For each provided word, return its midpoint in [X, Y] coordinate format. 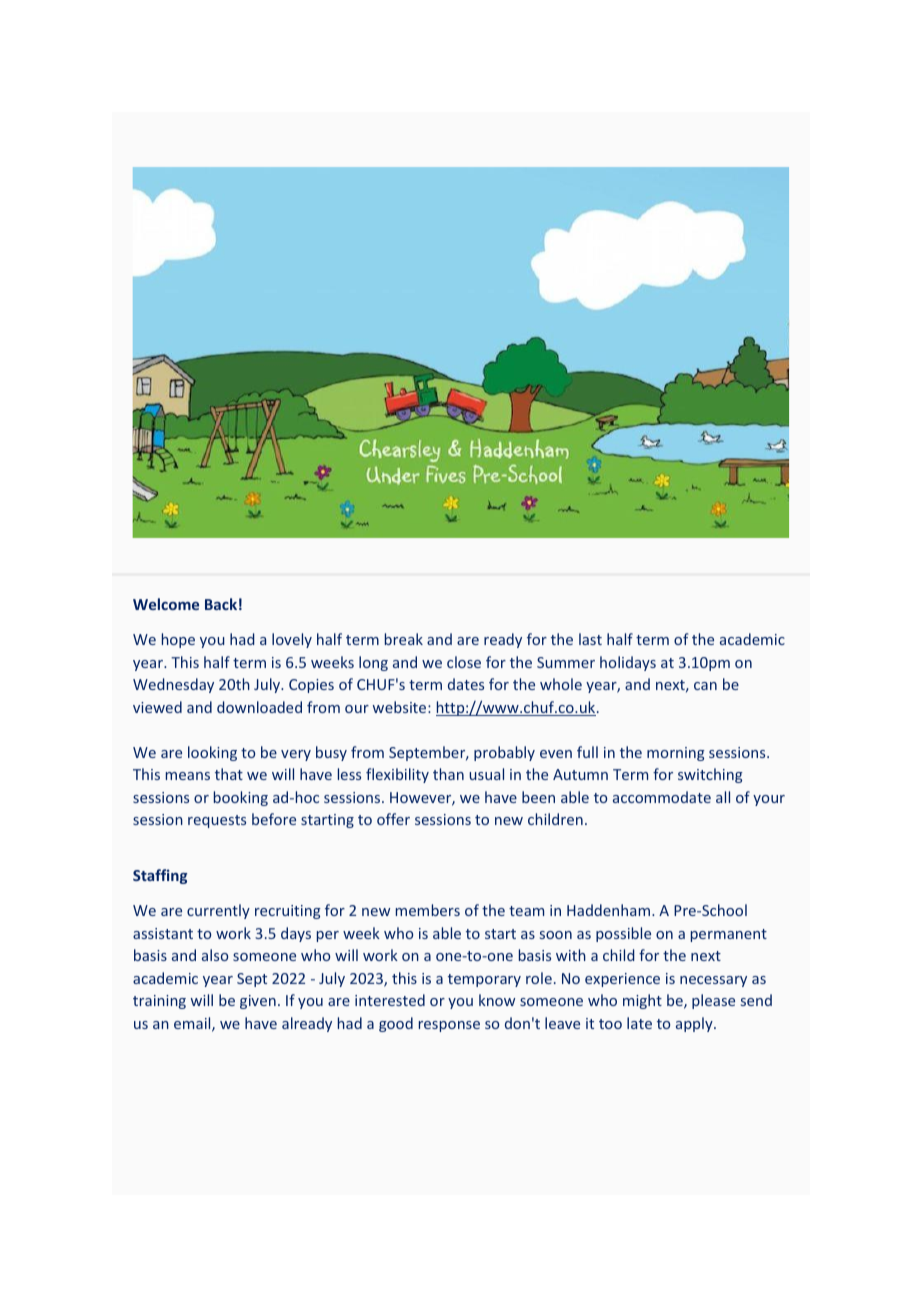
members [428, 910]
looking [212, 753]
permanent [729, 935]
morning [676, 754]
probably [504, 753]
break [404, 639]
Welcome [166, 604]
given [258, 1002]
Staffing [160, 876]
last [590, 639]
